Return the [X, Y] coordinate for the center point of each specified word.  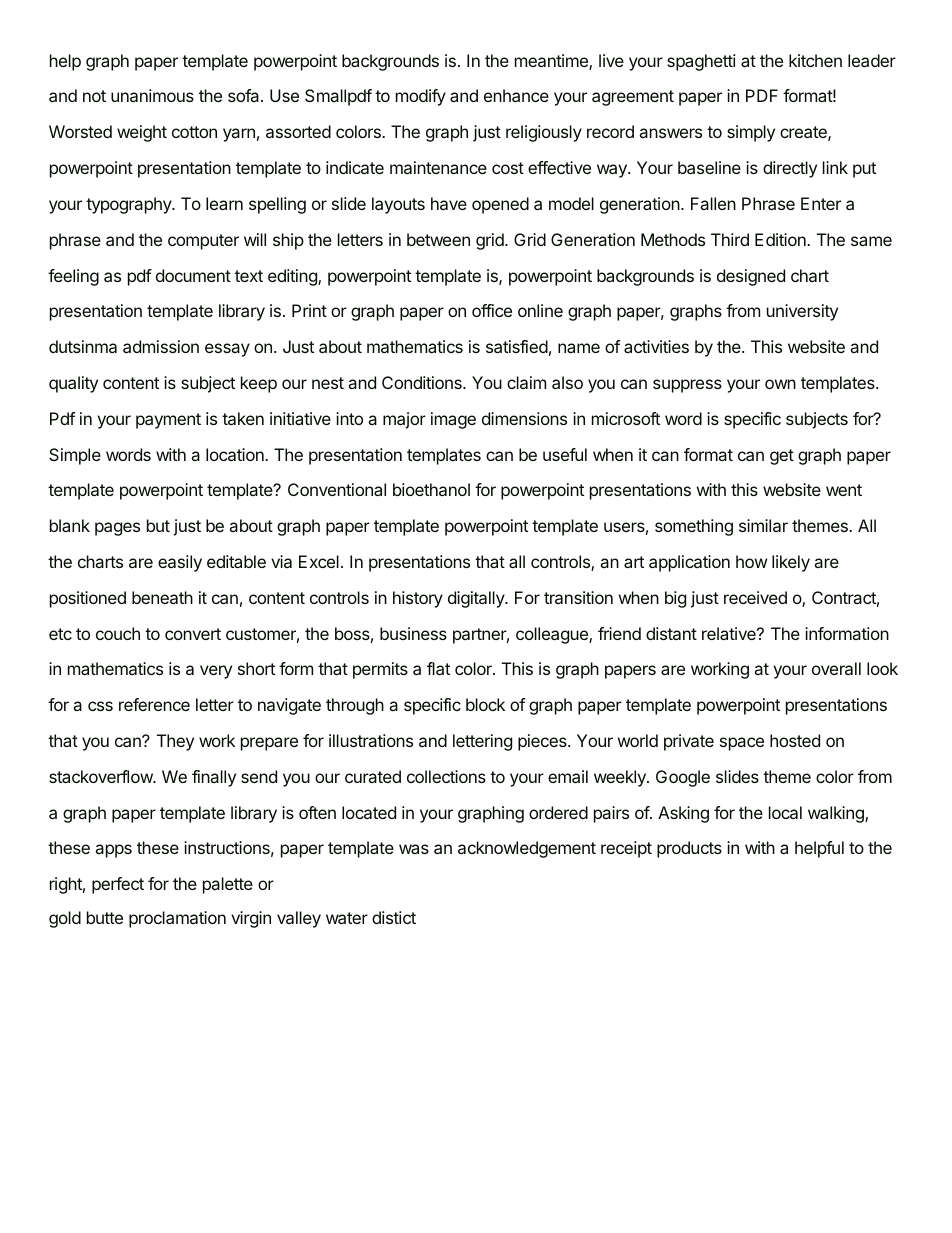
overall [836, 668]
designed [751, 277]
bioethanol [431, 489]
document [193, 275]
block [485, 704]
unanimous [152, 95]
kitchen [815, 60]
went [844, 490]
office [492, 310]
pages [117, 529]
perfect [118, 885]
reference [154, 704]
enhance [516, 95]
